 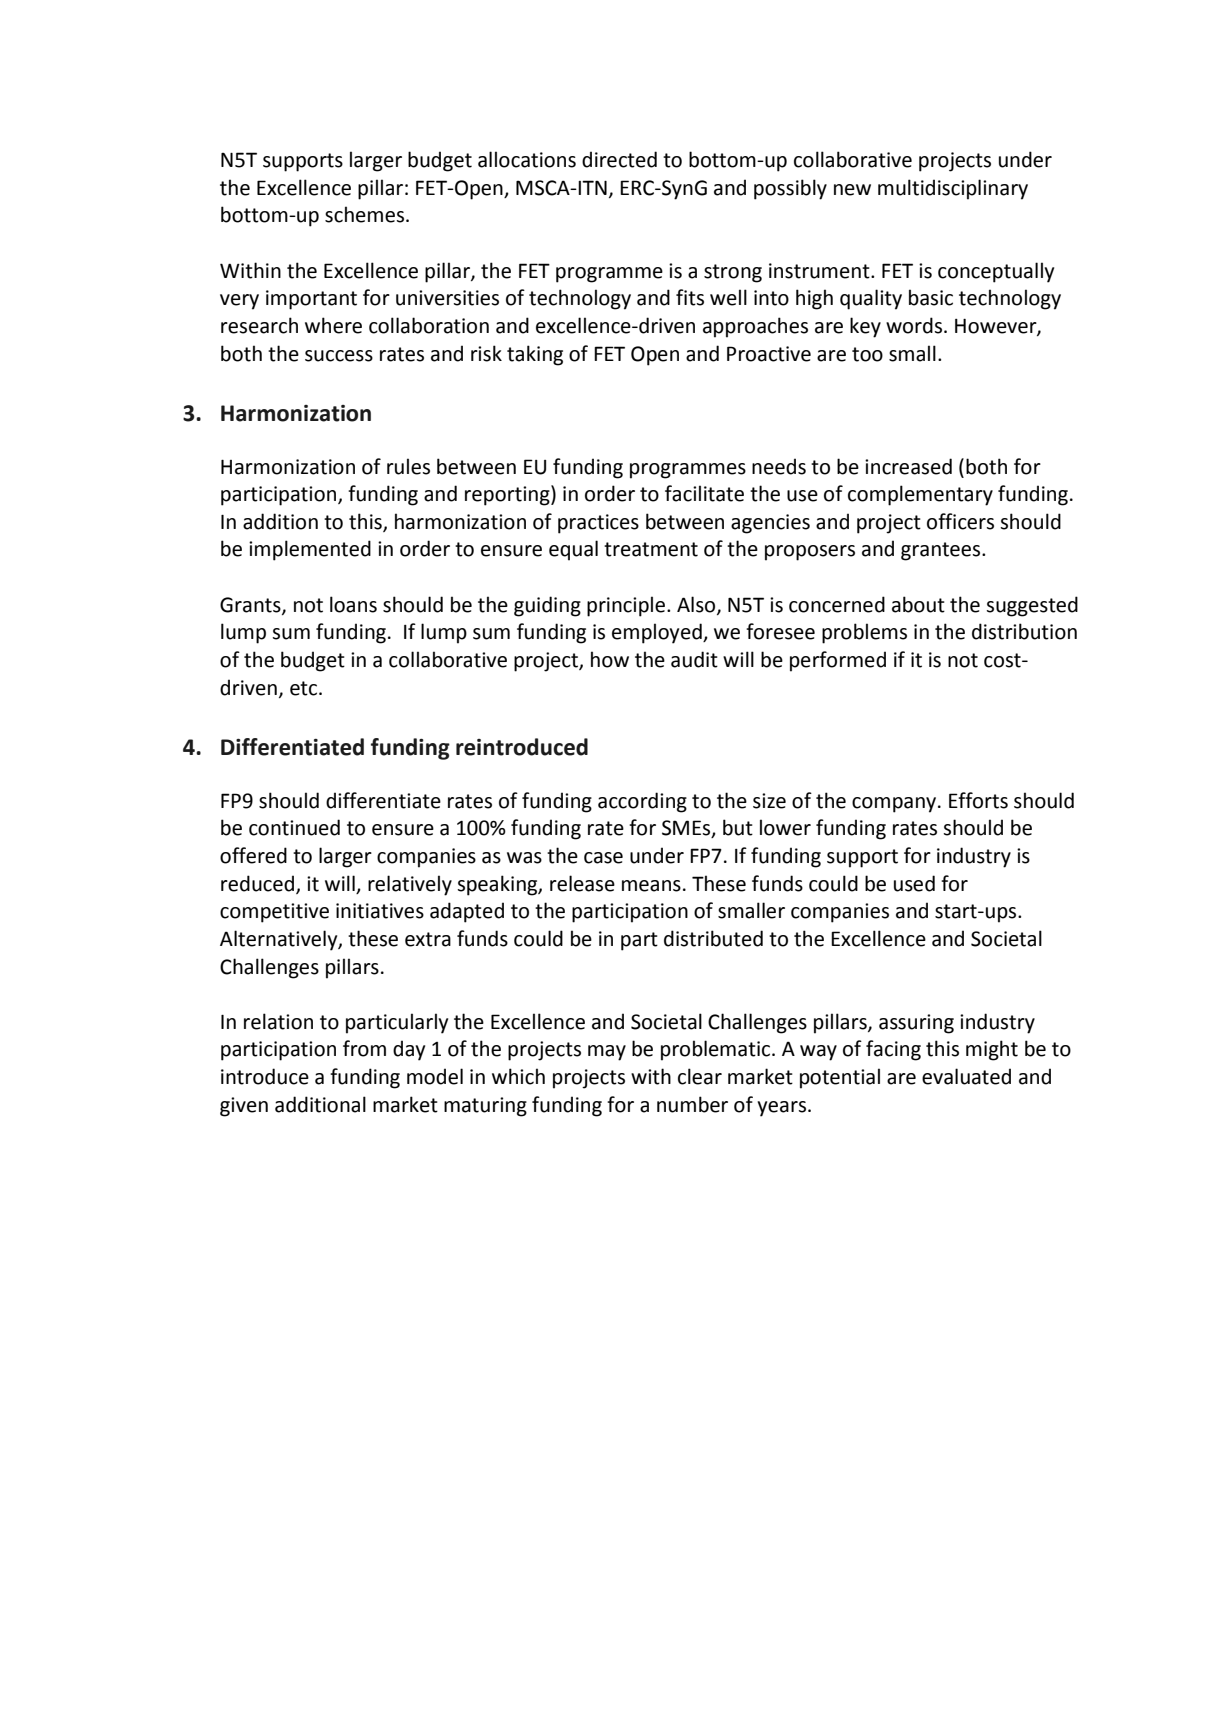 I want to click on may, so click(x=607, y=1053).
